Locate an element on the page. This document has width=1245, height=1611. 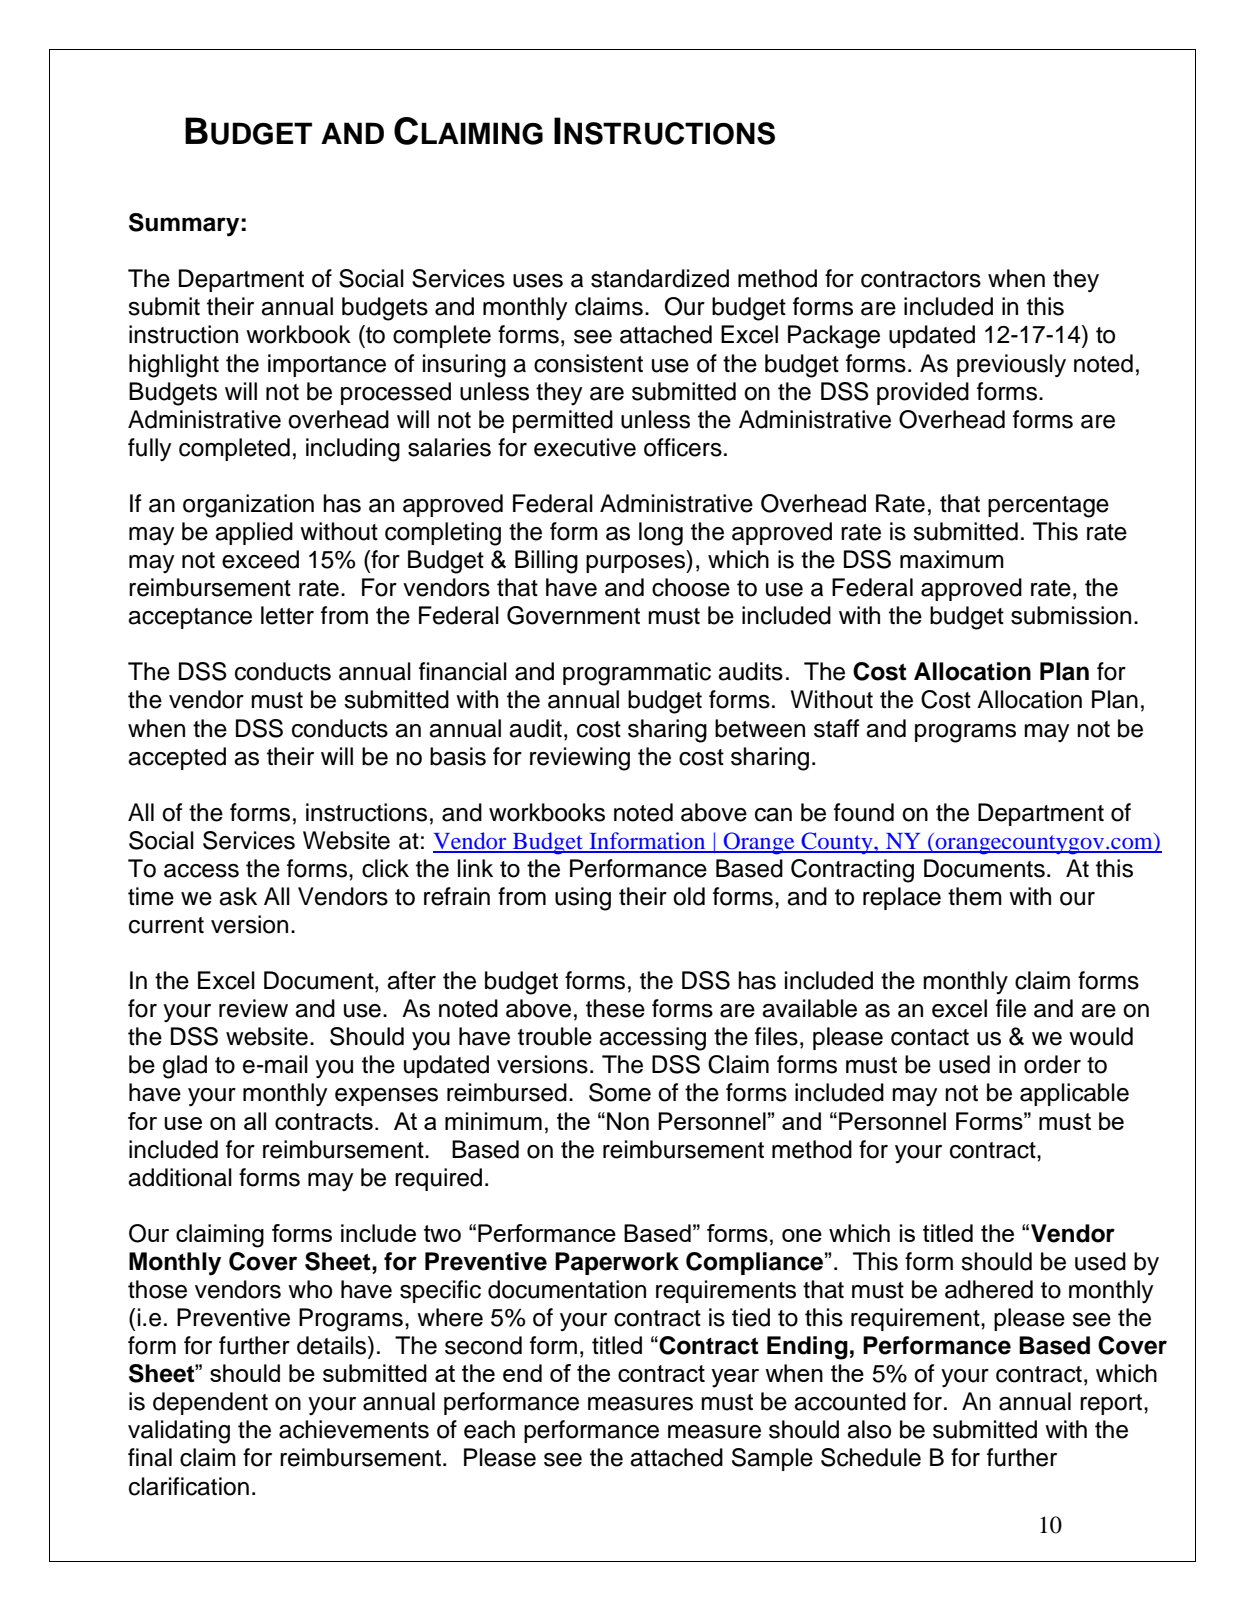
standardized is located at coordinates (660, 278).
